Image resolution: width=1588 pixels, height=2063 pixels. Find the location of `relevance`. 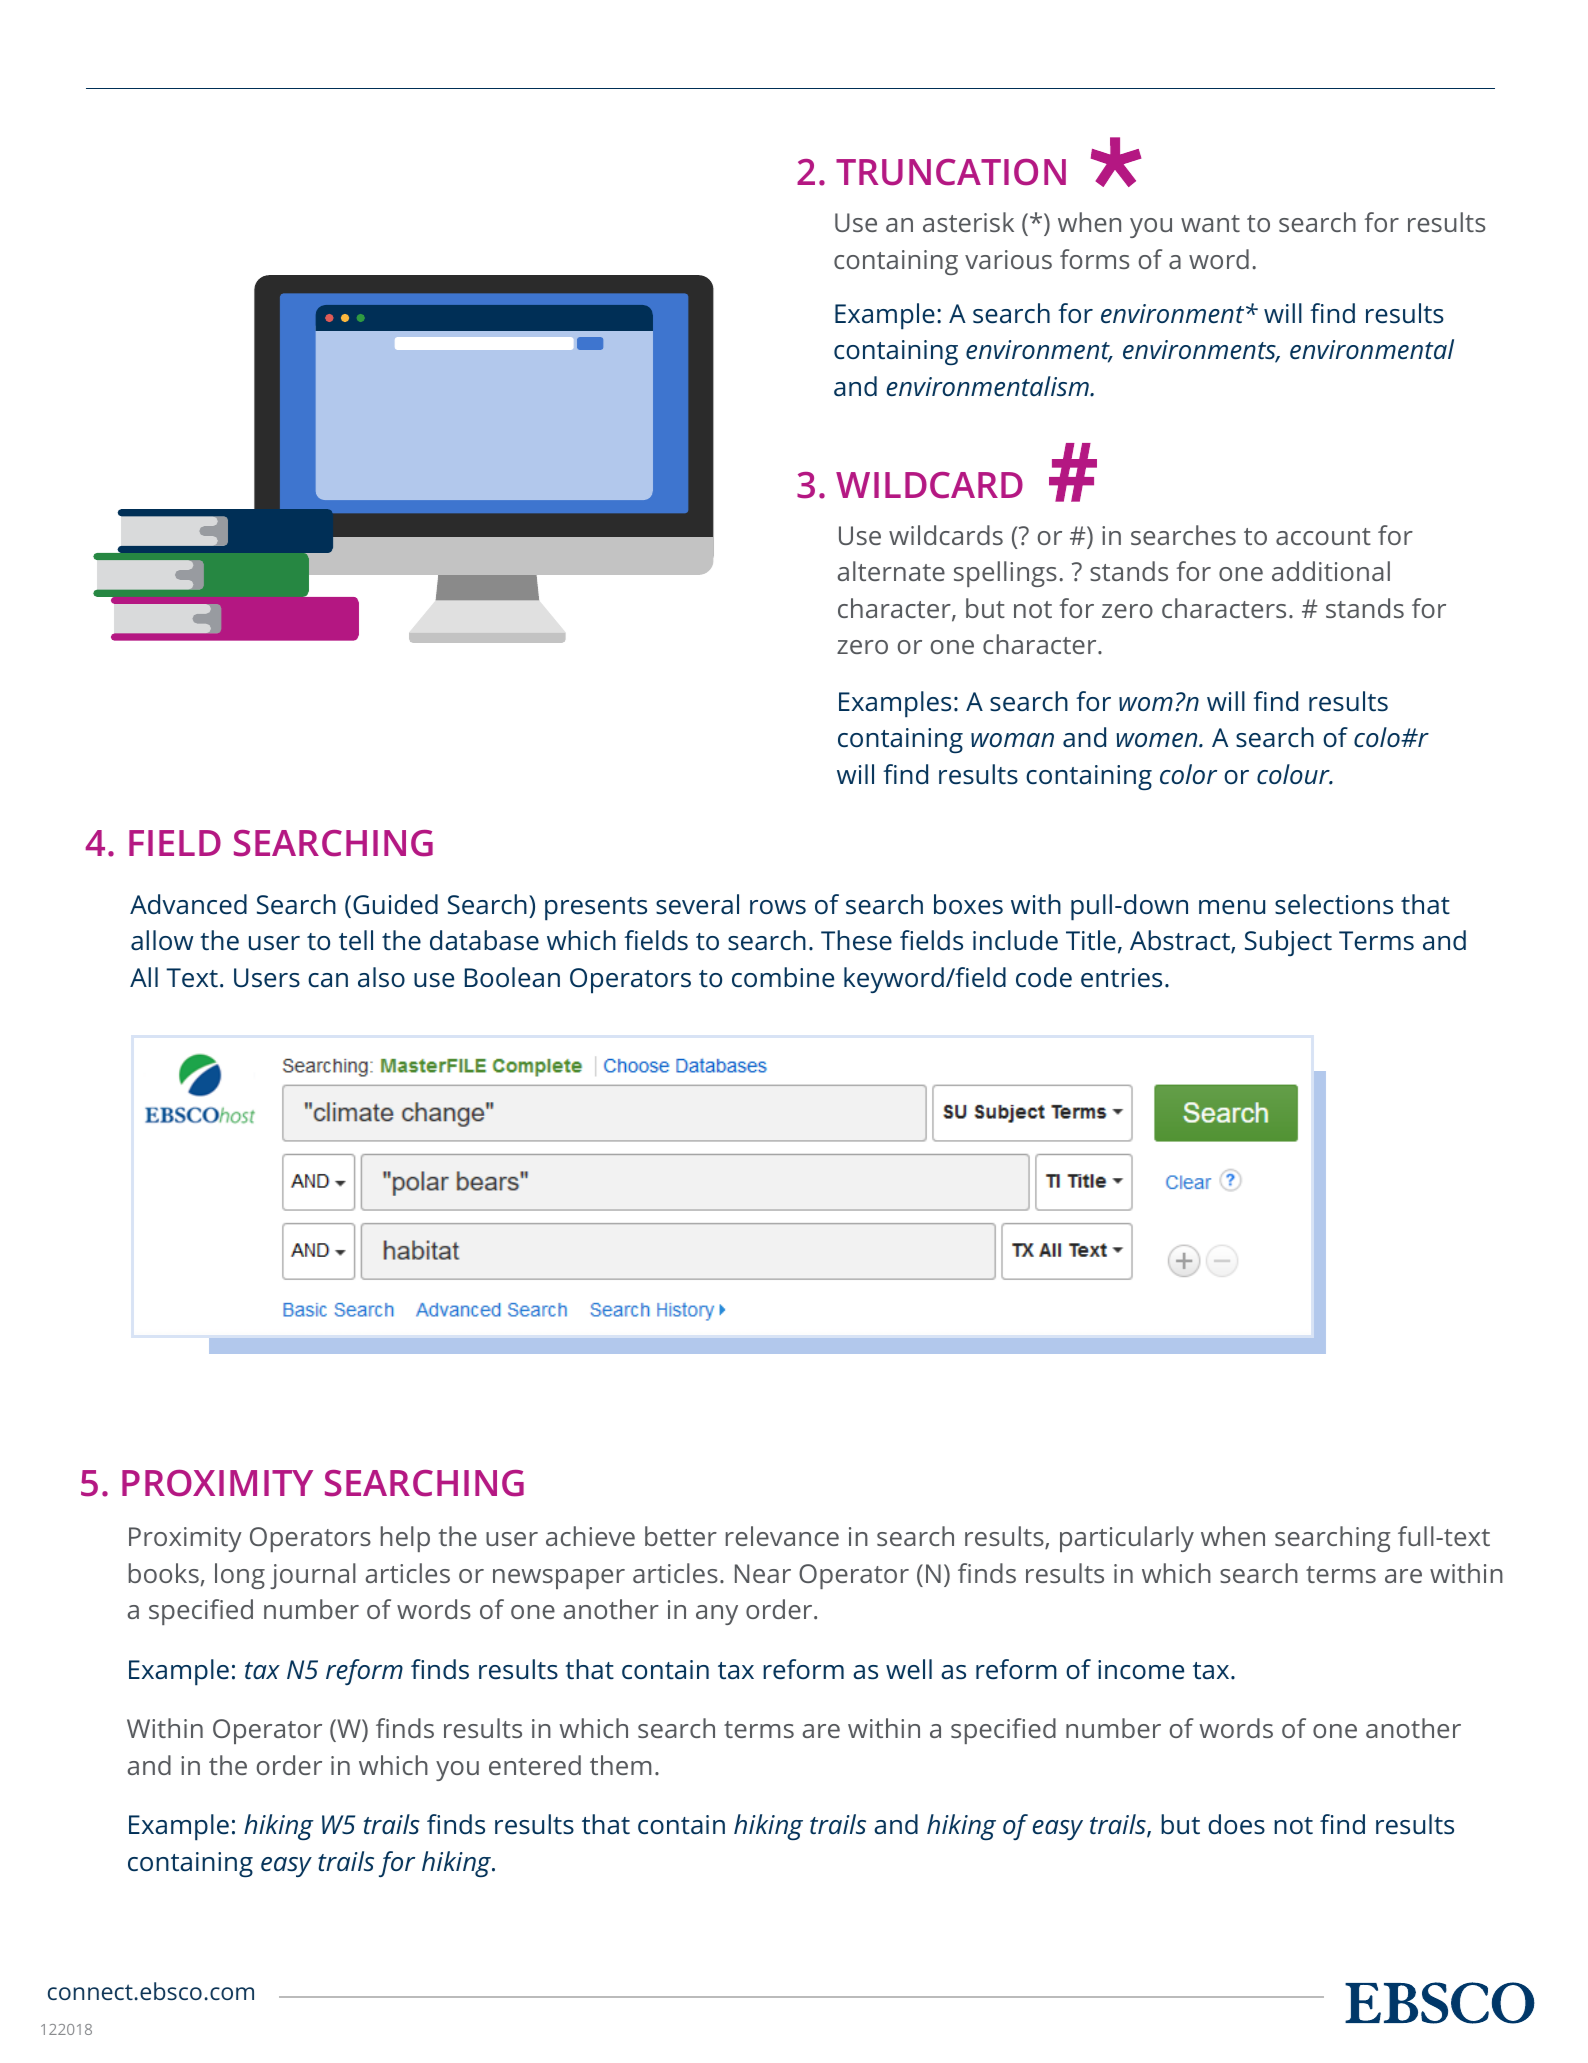

relevance is located at coordinates (782, 1536).
